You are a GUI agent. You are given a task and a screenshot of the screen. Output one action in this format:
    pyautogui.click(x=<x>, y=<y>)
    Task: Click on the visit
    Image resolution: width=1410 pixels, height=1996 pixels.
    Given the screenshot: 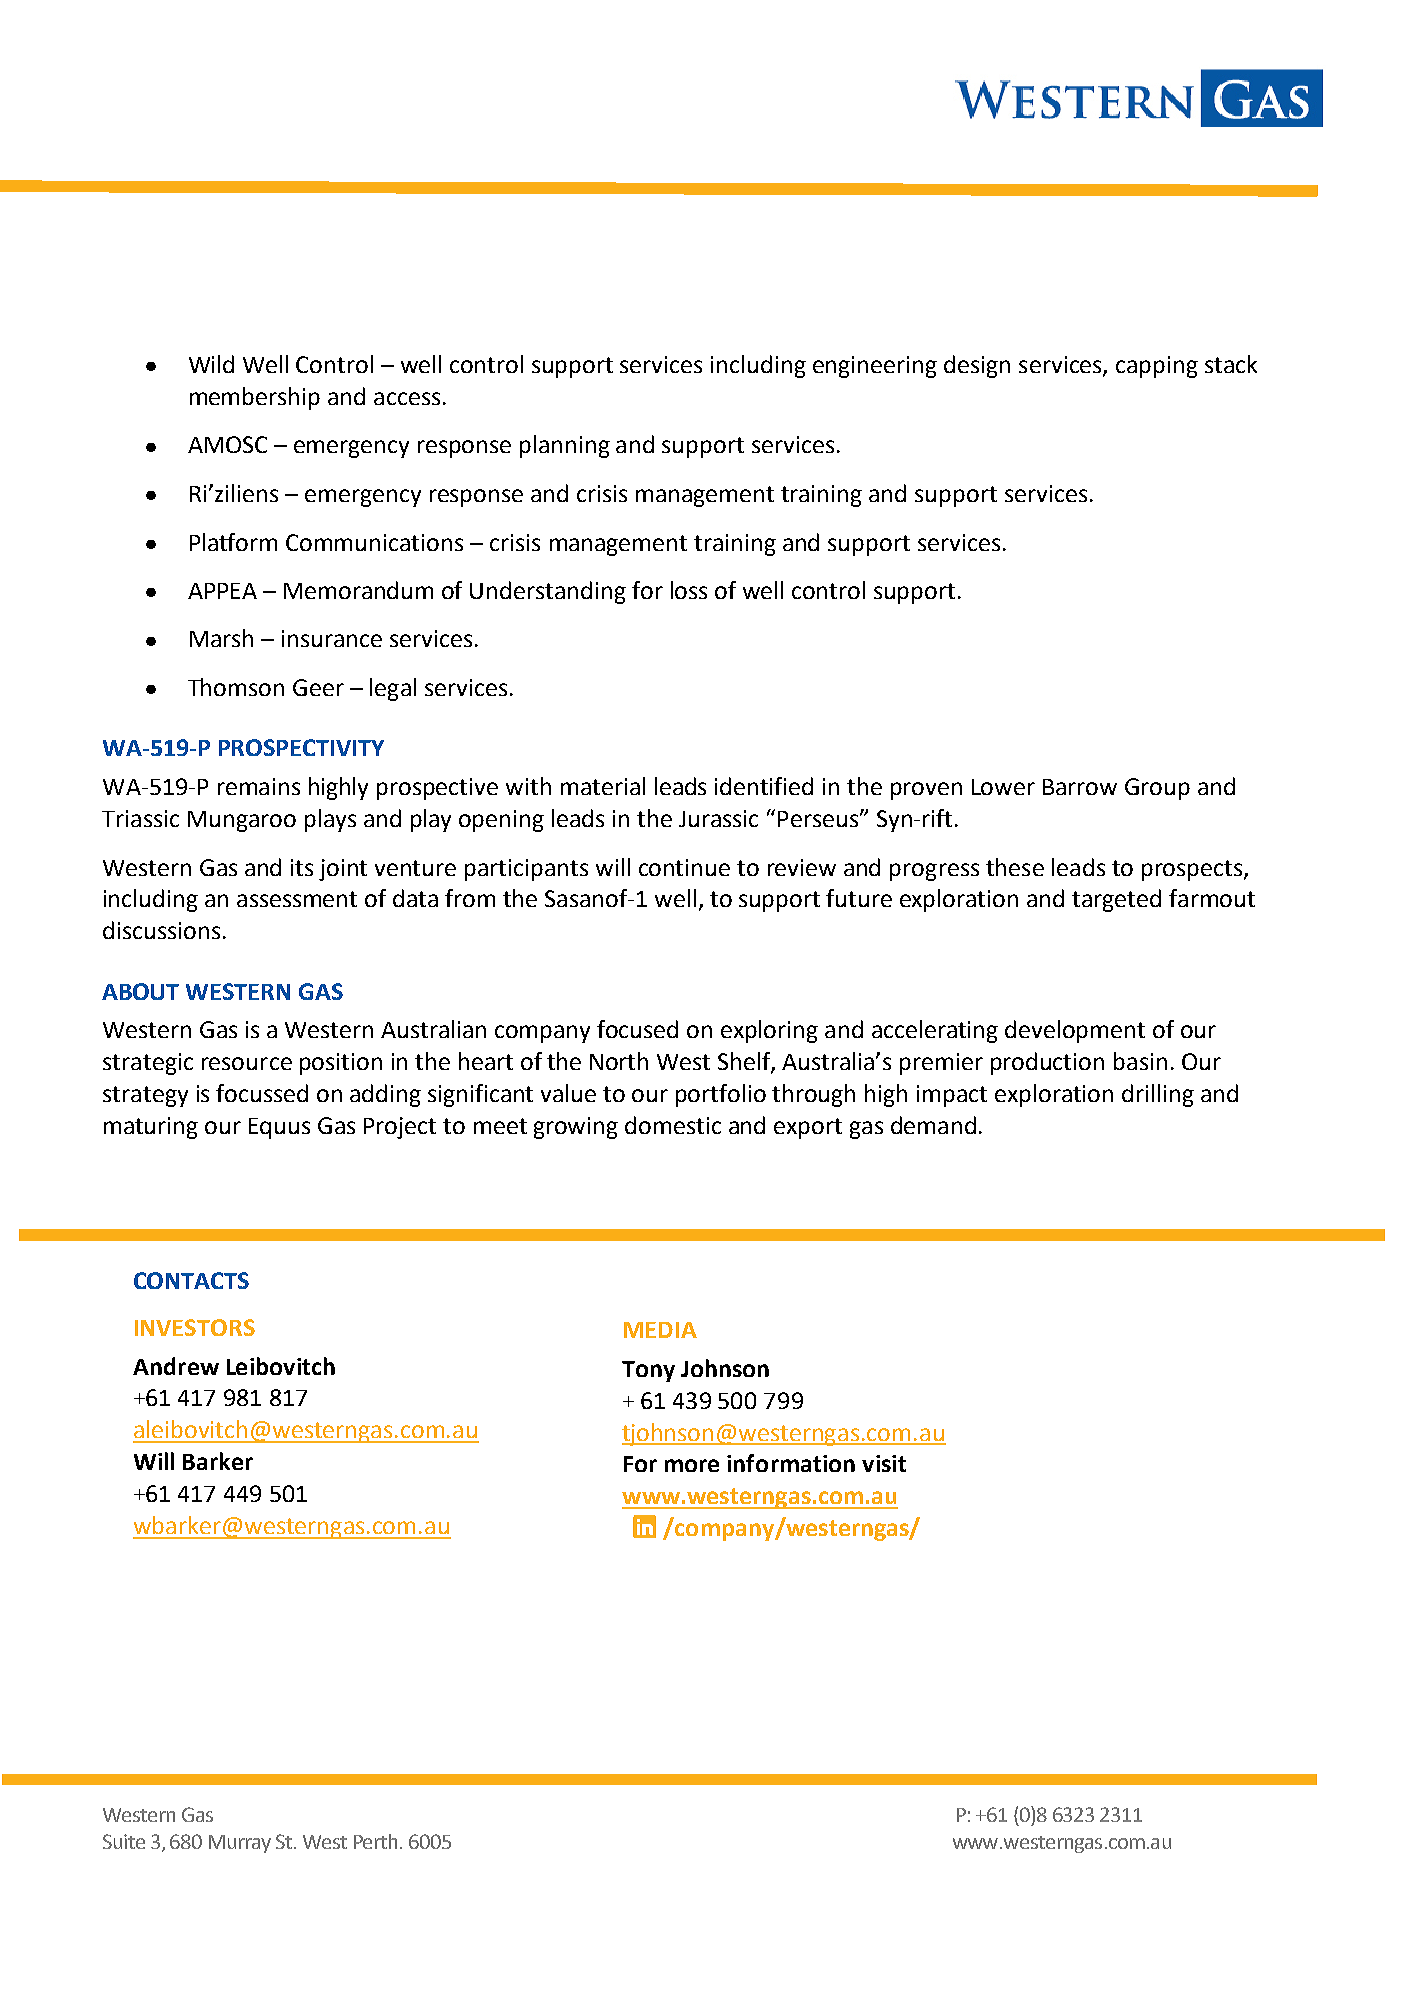 What is the action you would take?
    pyautogui.click(x=884, y=1463)
